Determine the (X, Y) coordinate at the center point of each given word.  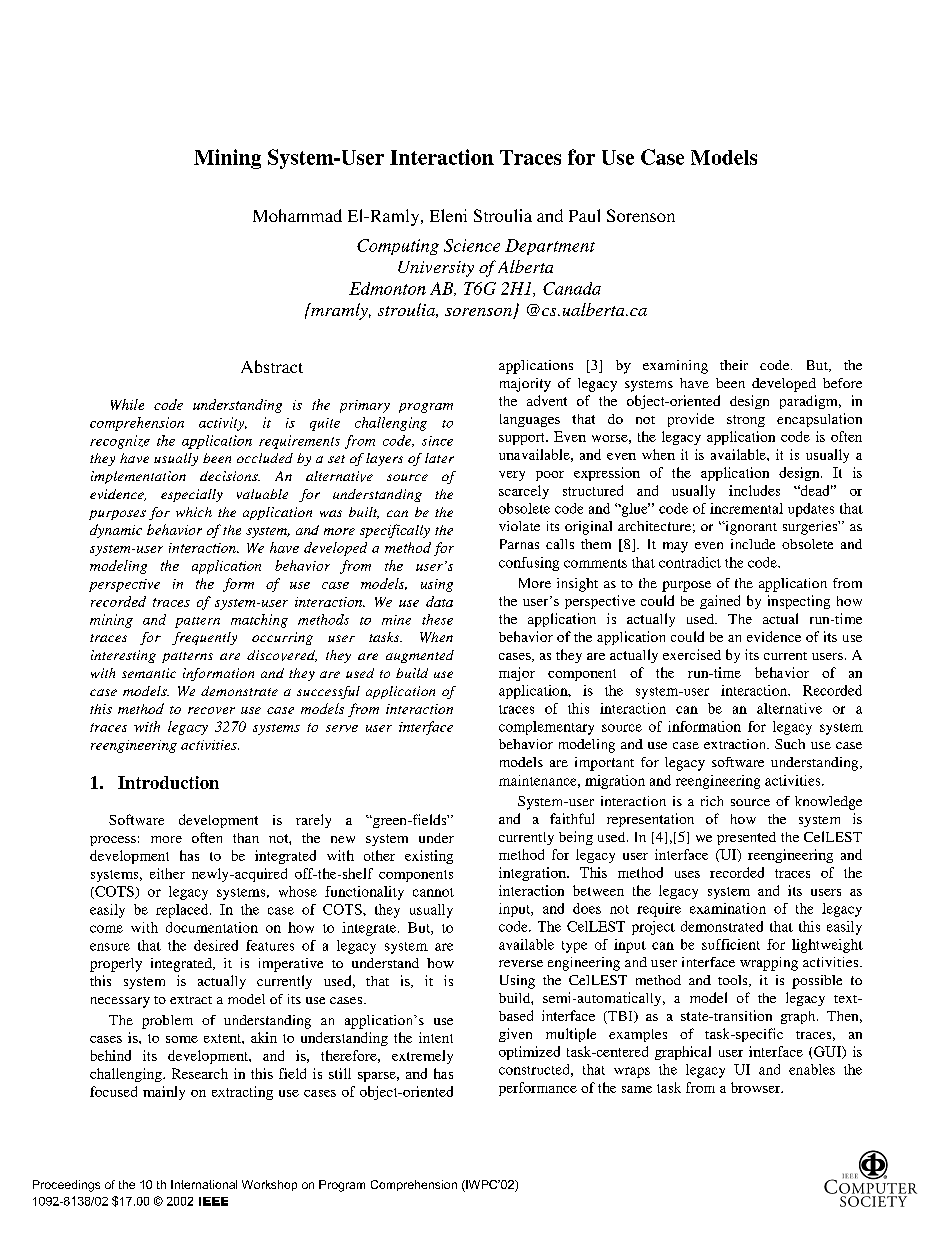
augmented (420, 656)
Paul (584, 215)
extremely (422, 1057)
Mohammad (297, 215)
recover (211, 710)
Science (472, 245)
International (204, 1184)
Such (790, 744)
